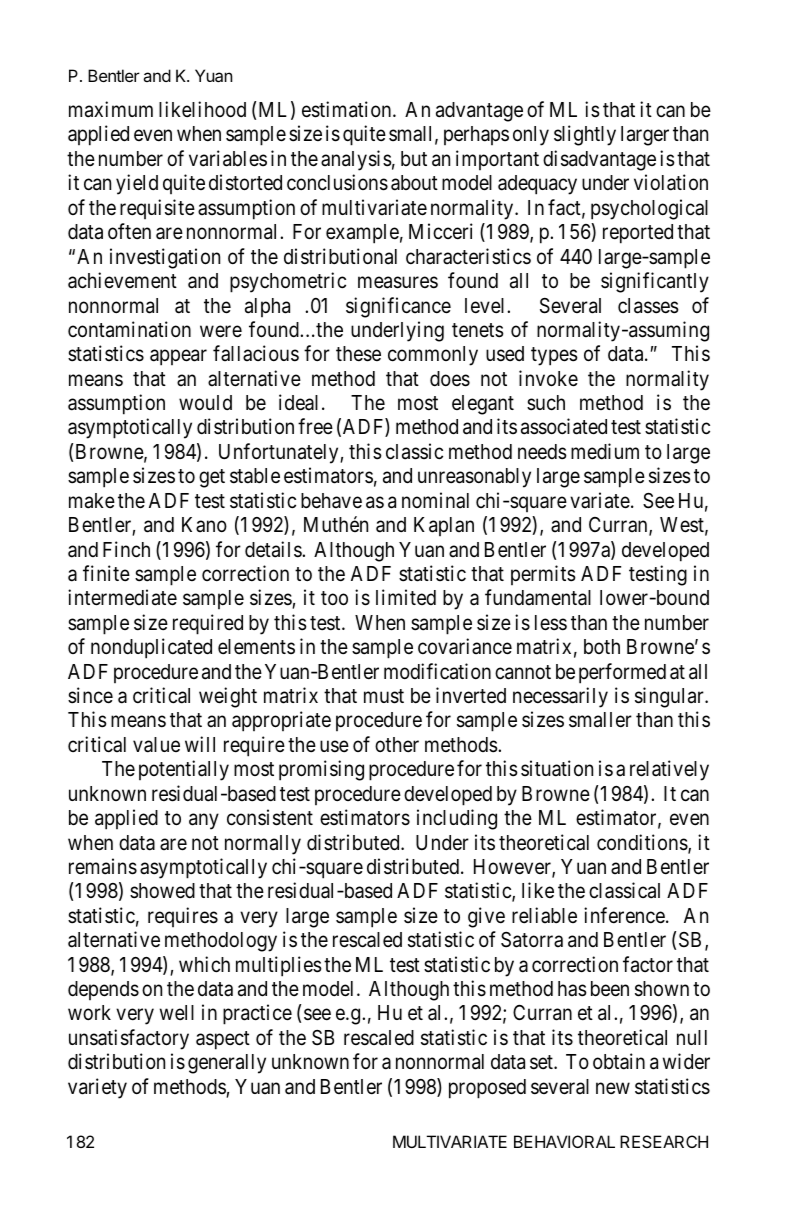 The height and width of the document is (1217, 811). I want to click on variety, so click(97, 1088).
